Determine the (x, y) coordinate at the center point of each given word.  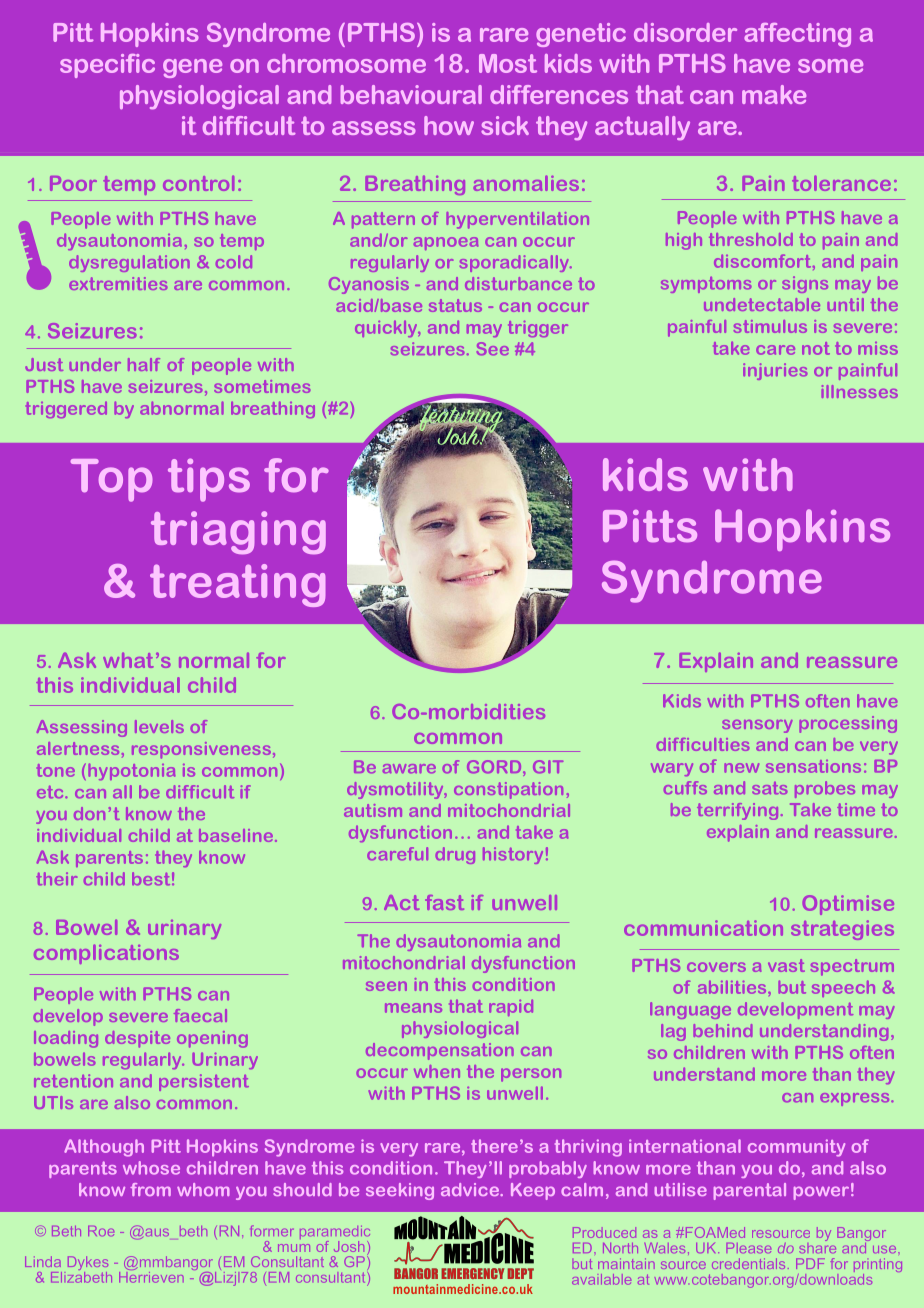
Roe (101, 1231)
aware (409, 768)
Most (508, 63)
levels (159, 726)
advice (471, 1189)
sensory (757, 726)
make (774, 94)
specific (107, 66)
